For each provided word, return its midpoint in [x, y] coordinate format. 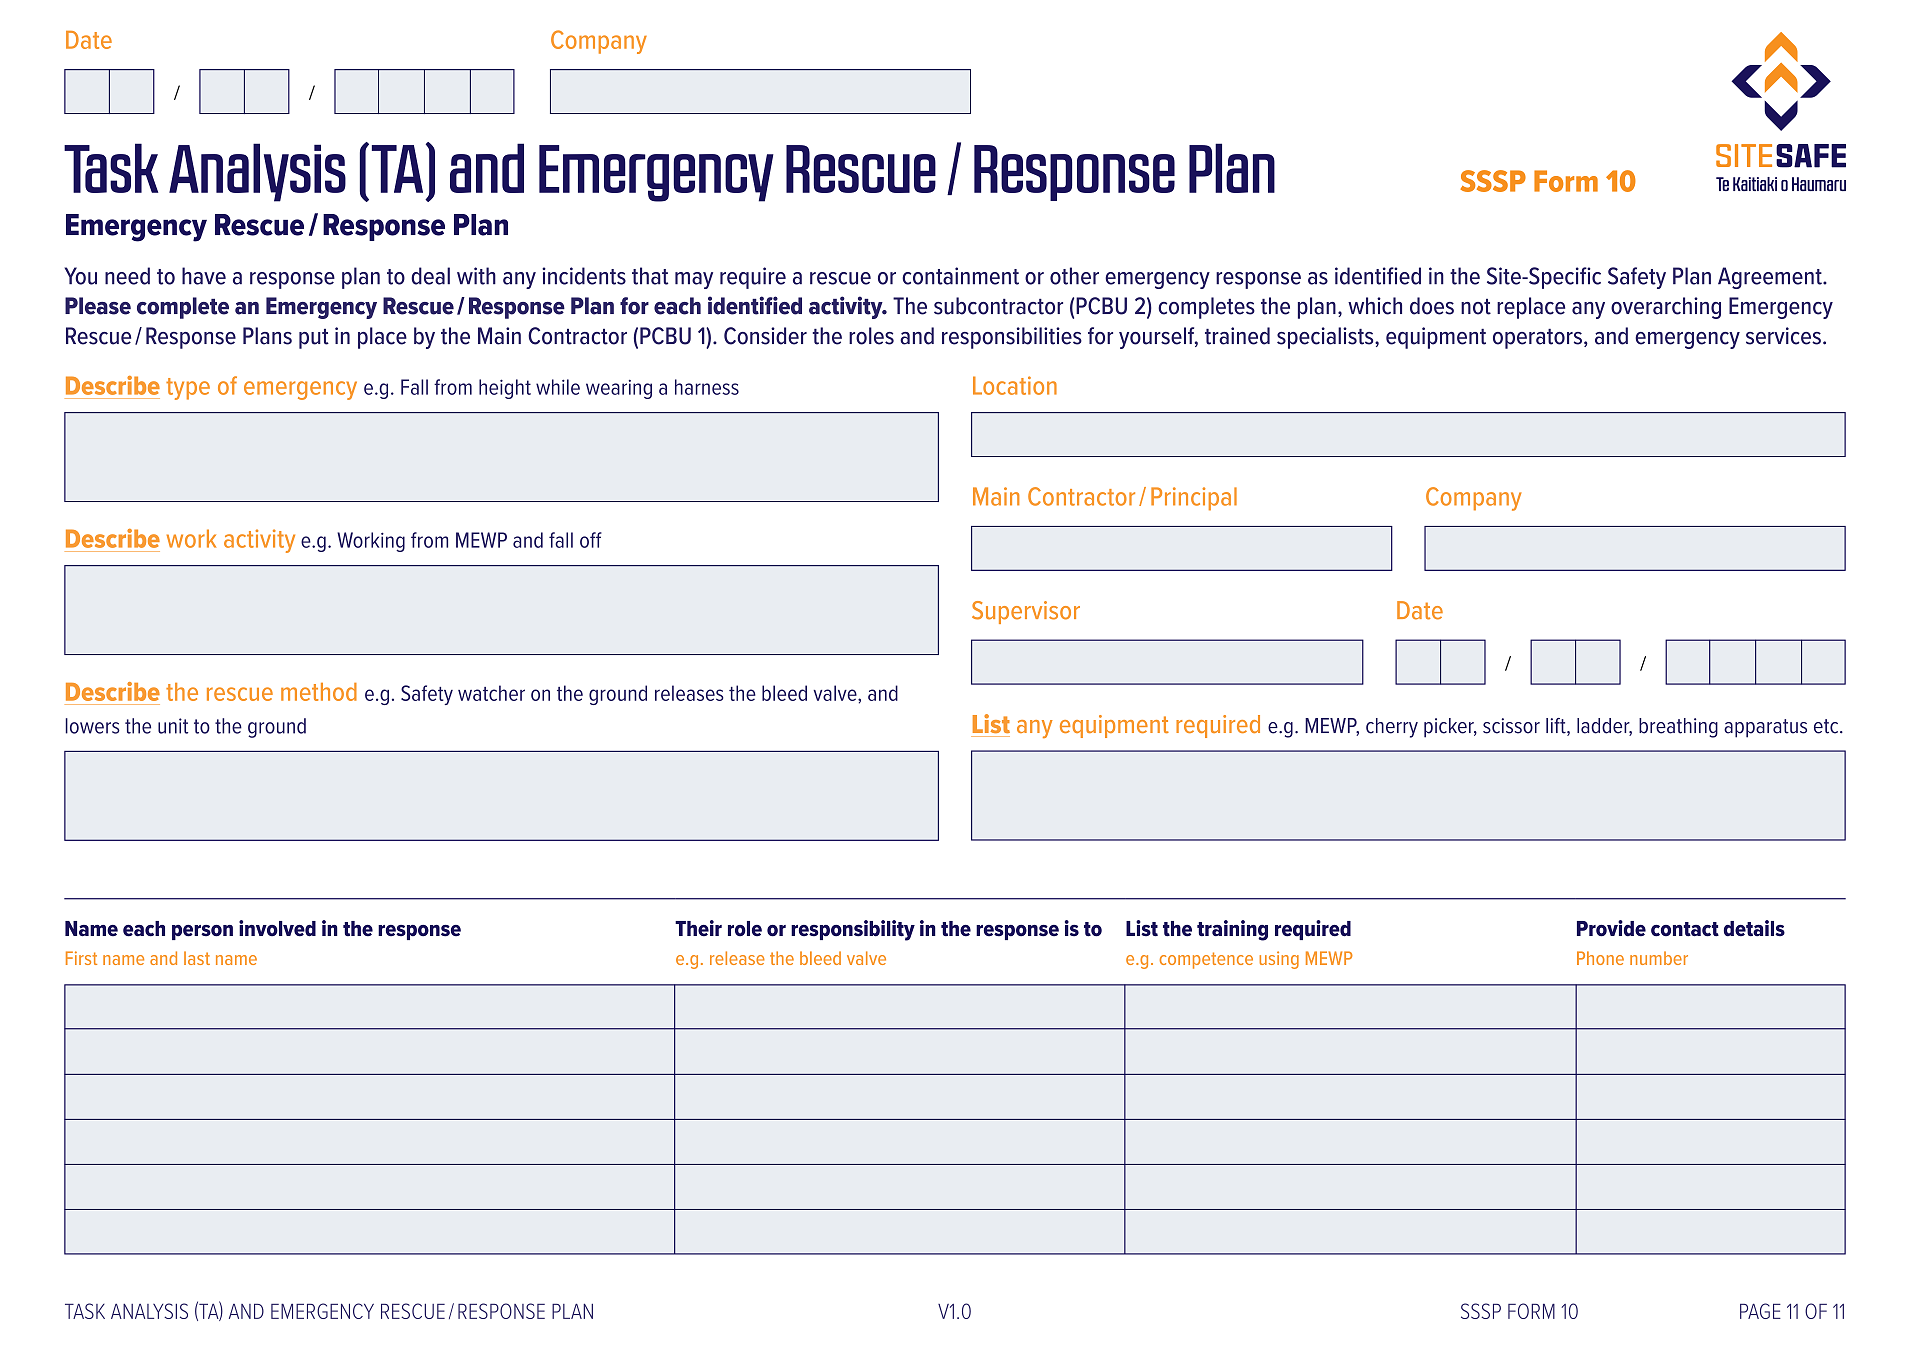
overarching [1666, 308]
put [314, 339]
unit [173, 726]
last [197, 958]
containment [960, 276]
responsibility [853, 930]
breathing [1678, 728]
